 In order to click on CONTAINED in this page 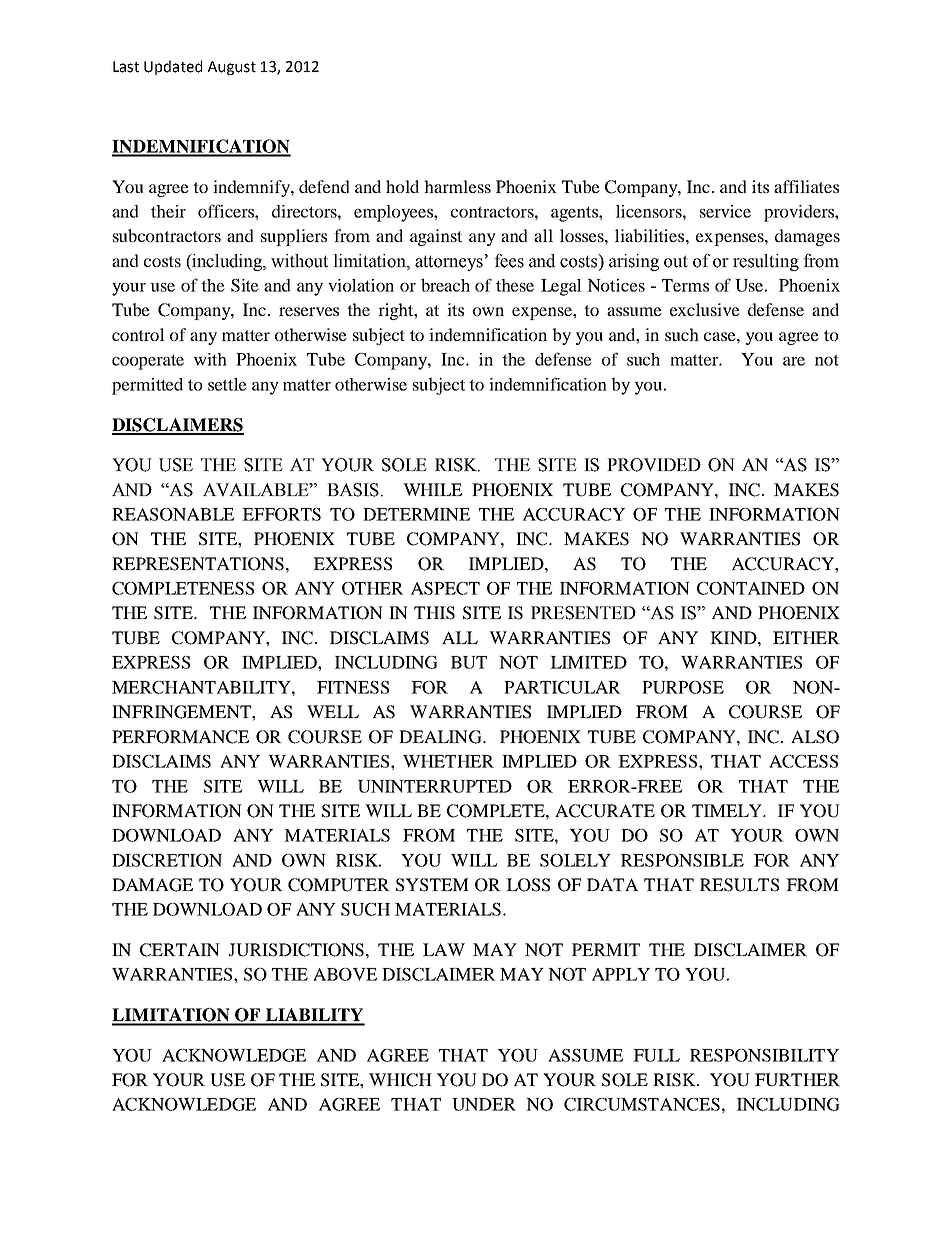, I will do `click(751, 588)`.
